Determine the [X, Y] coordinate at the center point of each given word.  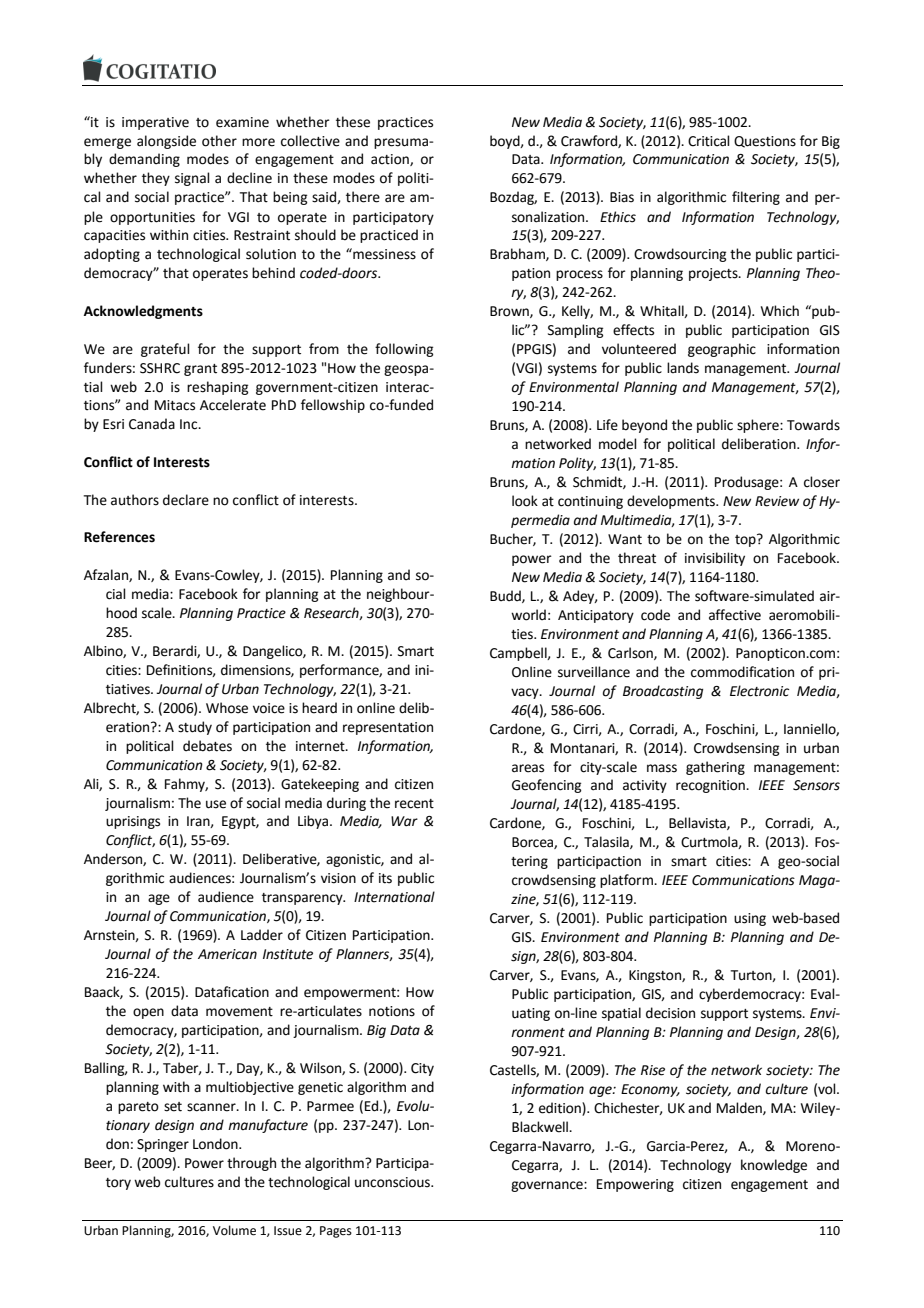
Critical [709, 141]
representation [388, 728]
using [750, 919]
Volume [234, 1230]
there [363, 197]
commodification [742, 672]
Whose [227, 708]
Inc [190, 424]
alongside [166, 142]
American [227, 954]
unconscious [394, 1182]
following [404, 350]
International [394, 897]
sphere [759, 426]
